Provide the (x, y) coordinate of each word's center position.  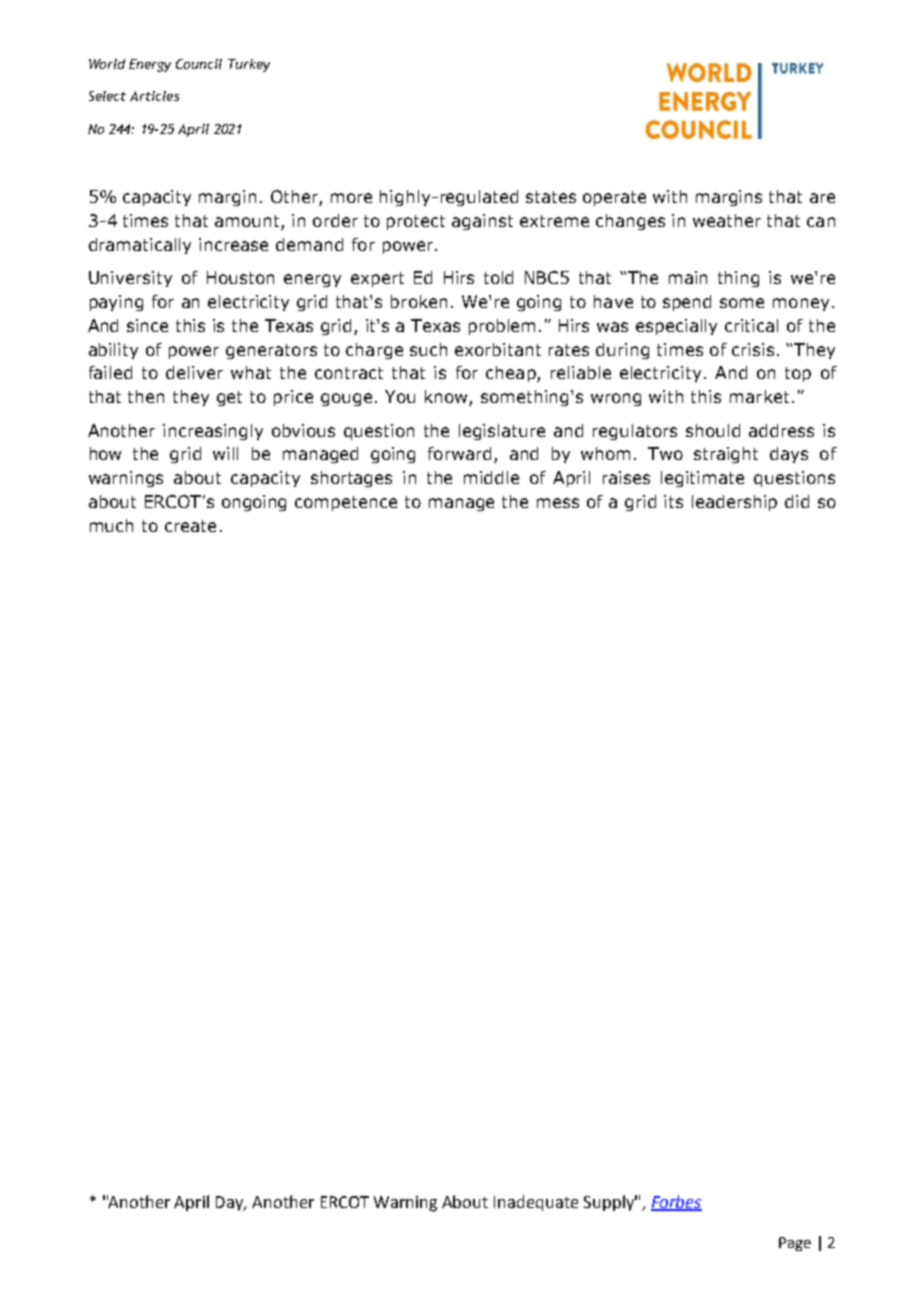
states (551, 197)
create (190, 526)
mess (558, 503)
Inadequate (536, 1203)
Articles (154, 96)
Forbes (676, 1202)
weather (727, 220)
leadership (734, 503)
